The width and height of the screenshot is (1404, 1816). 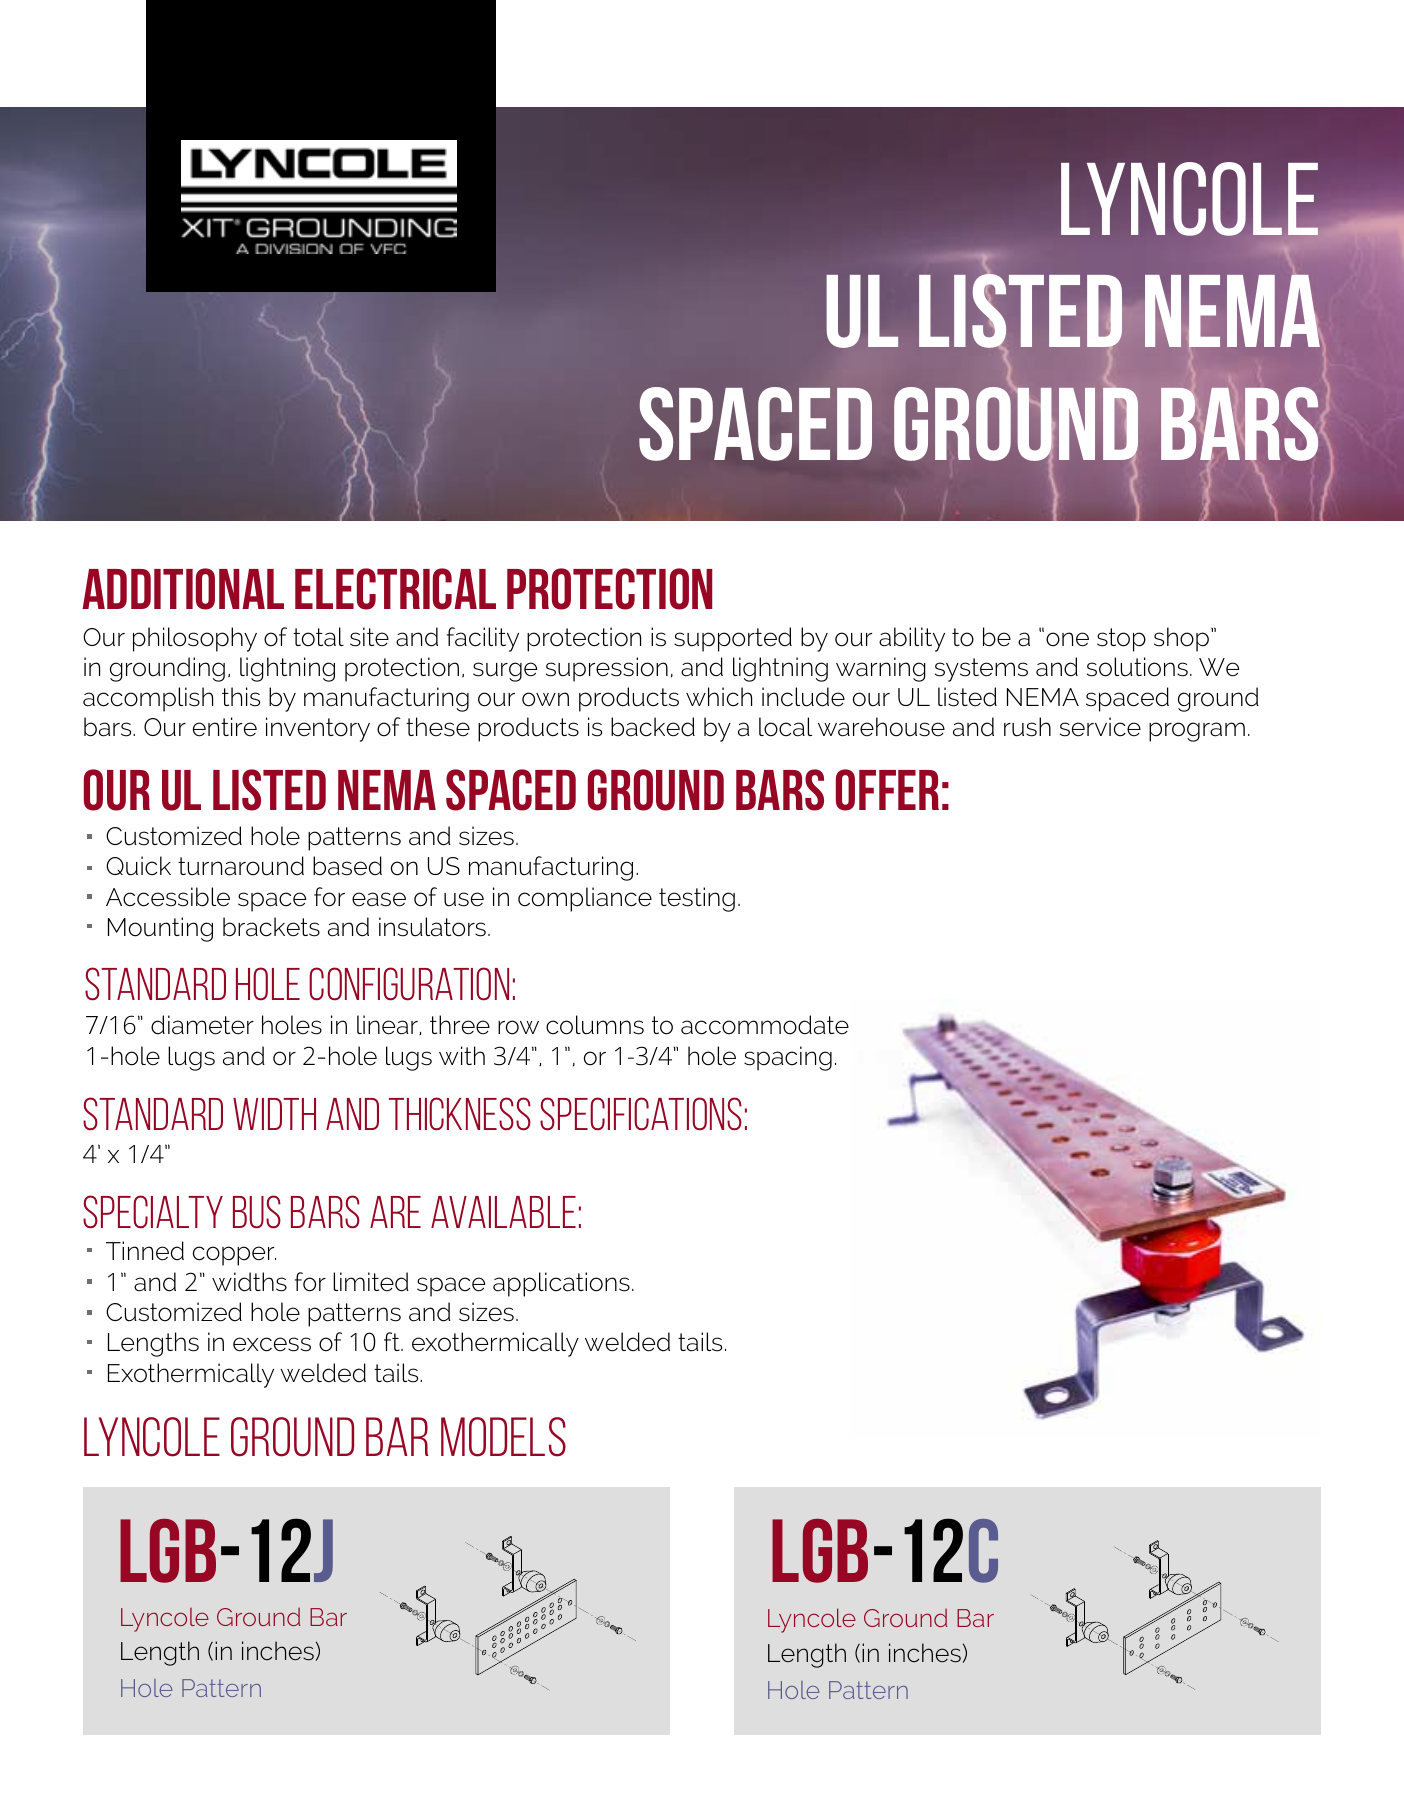 What do you see at coordinates (1067, 639) in the screenshot?
I see `one` at bounding box center [1067, 639].
